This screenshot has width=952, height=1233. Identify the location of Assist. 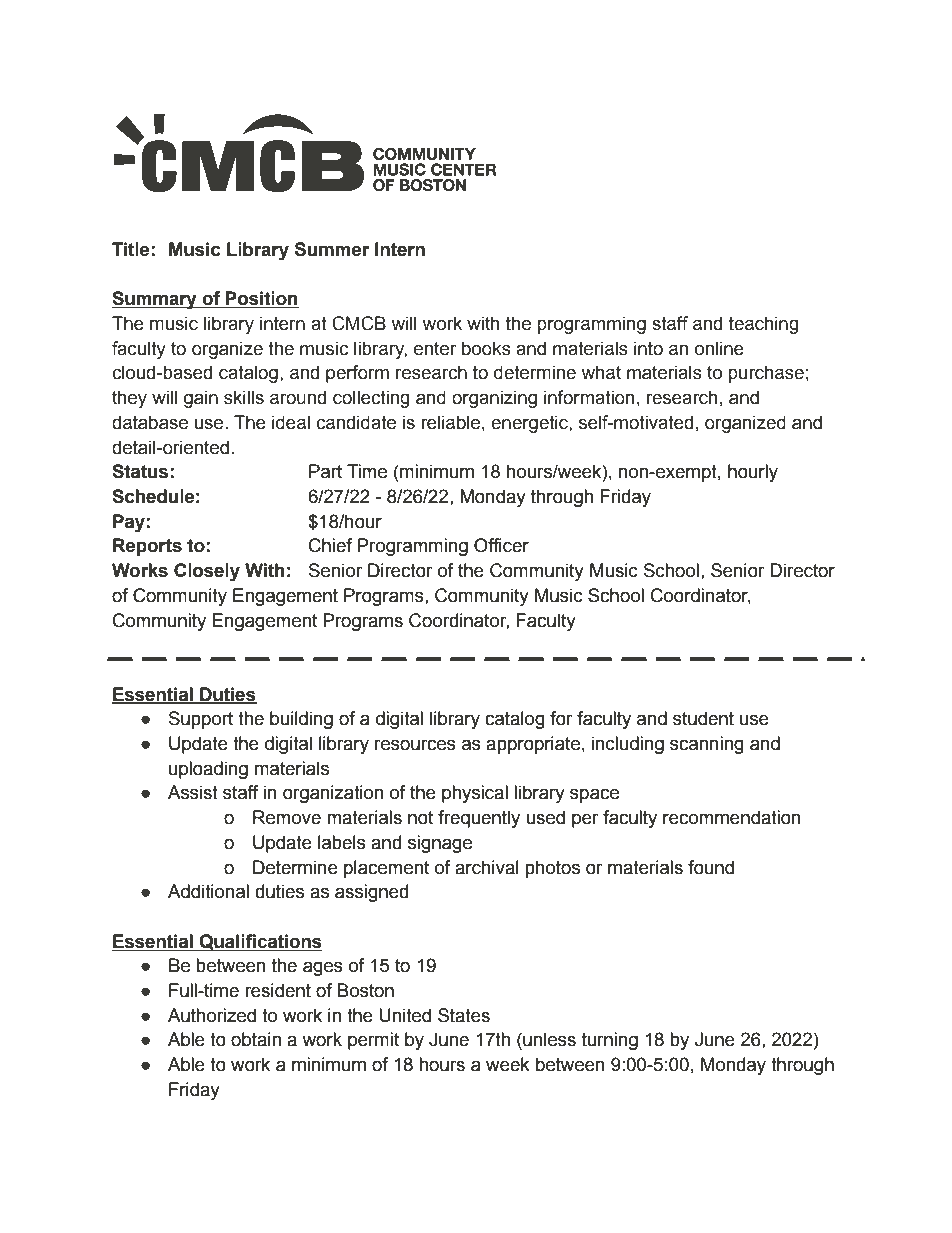
(193, 792).
